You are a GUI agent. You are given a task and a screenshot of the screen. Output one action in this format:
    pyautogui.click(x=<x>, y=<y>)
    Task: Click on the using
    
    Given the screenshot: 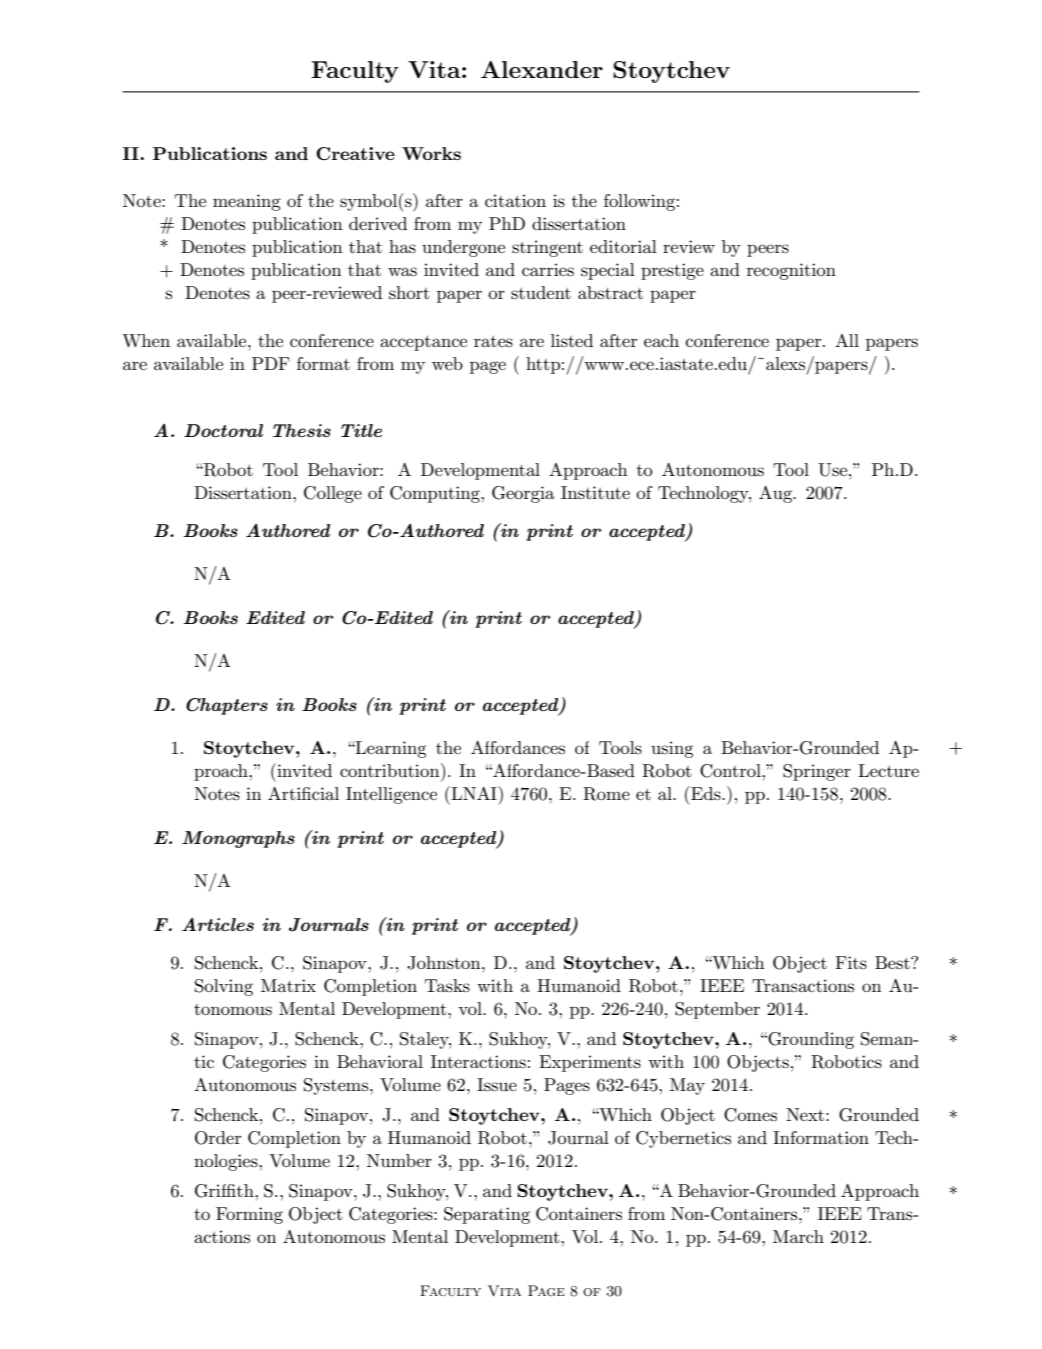 What is the action you would take?
    pyautogui.click(x=672, y=749)
